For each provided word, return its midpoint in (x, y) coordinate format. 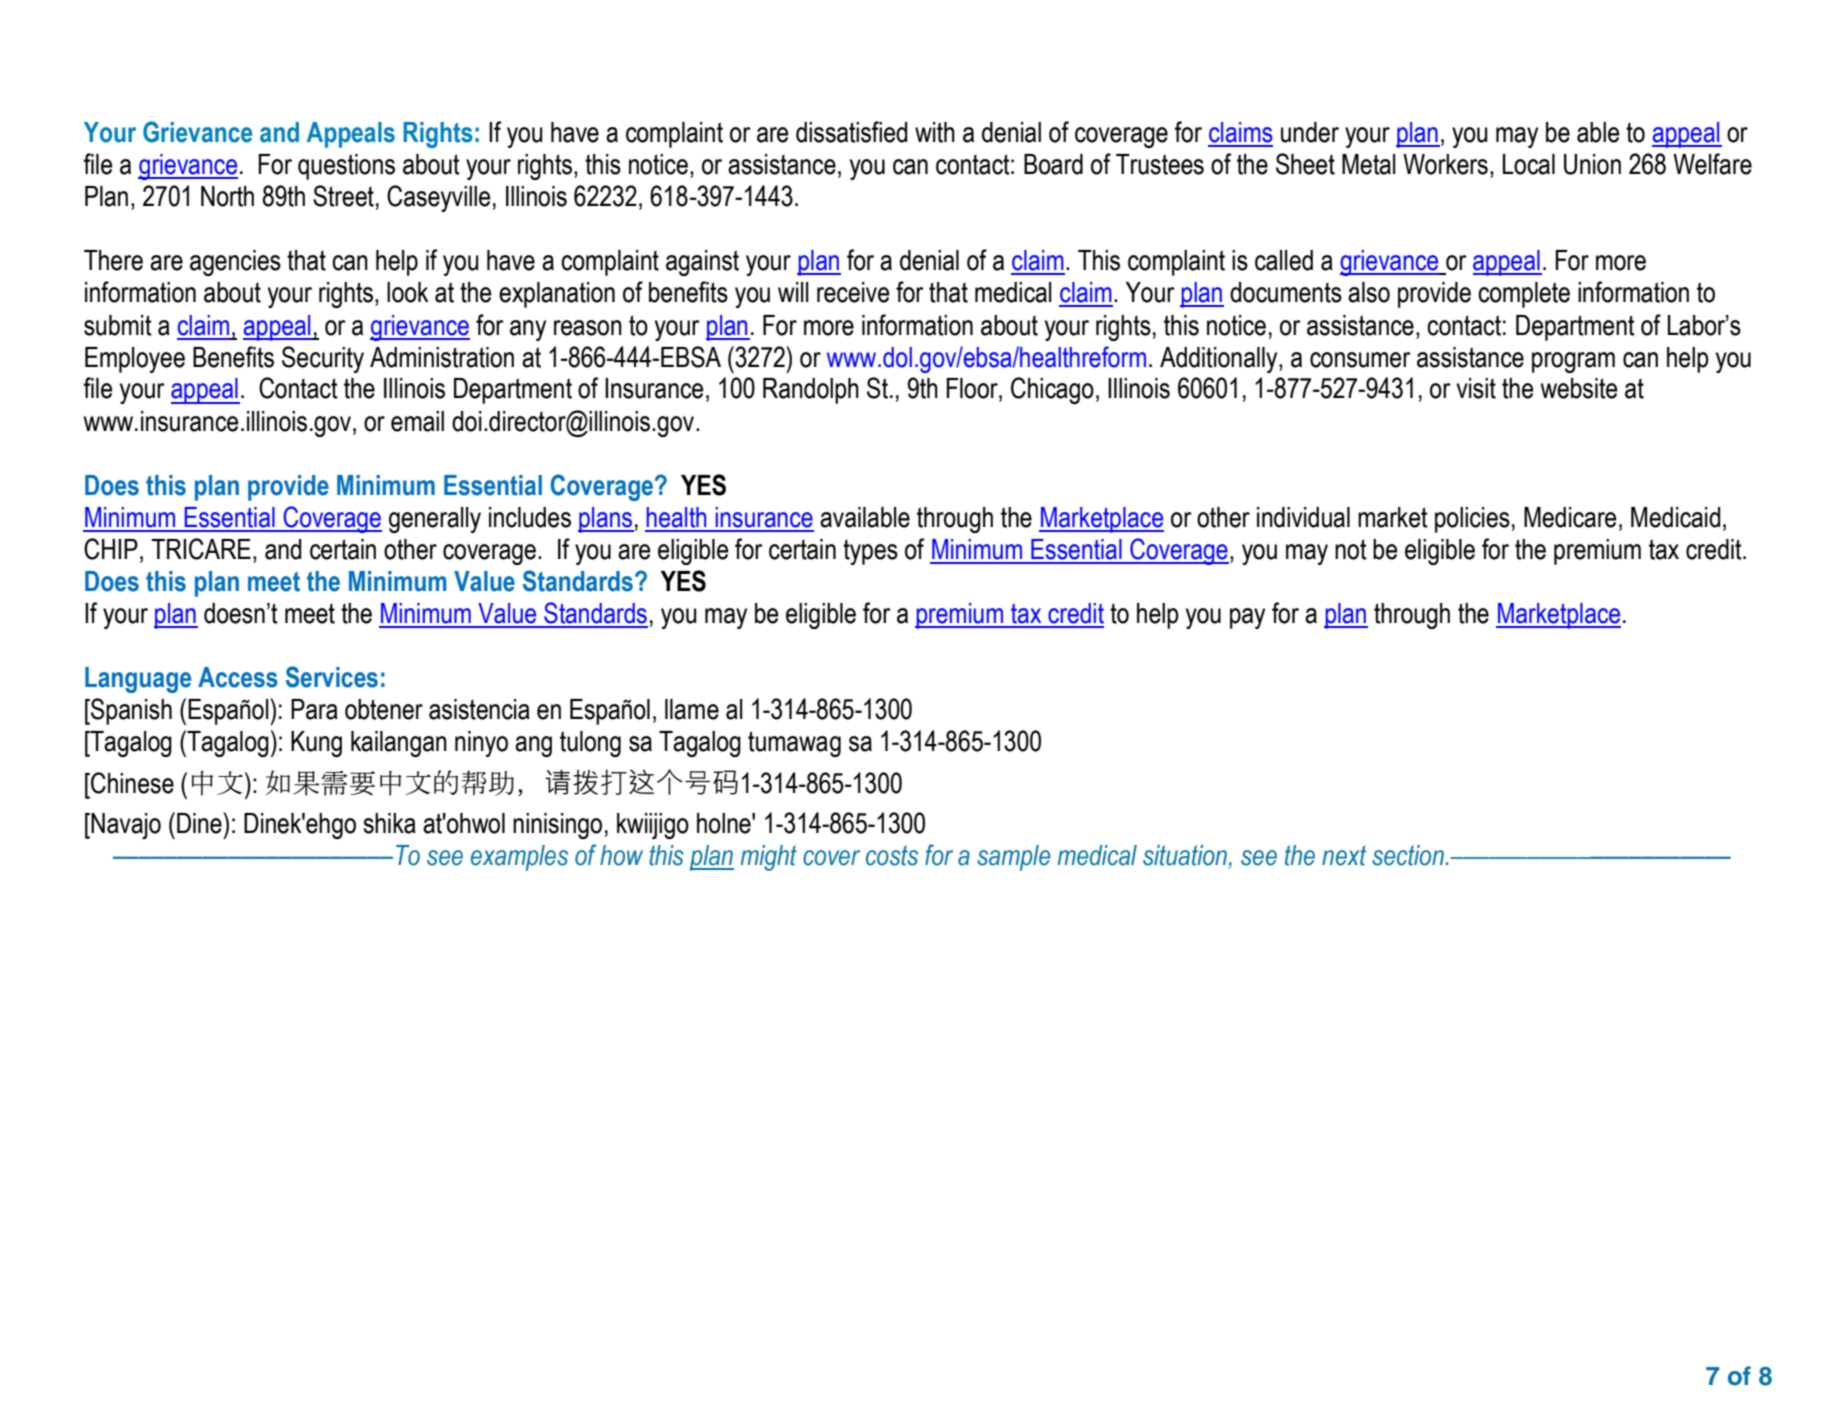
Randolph (811, 391)
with (935, 132)
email (417, 421)
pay (1247, 618)
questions (346, 167)
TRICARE (201, 549)
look (408, 292)
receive (853, 292)
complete (1524, 295)
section (1409, 855)
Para (314, 709)
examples (519, 858)
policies (1472, 520)
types (870, 552)
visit (1476, 388)
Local (1529, 164)
